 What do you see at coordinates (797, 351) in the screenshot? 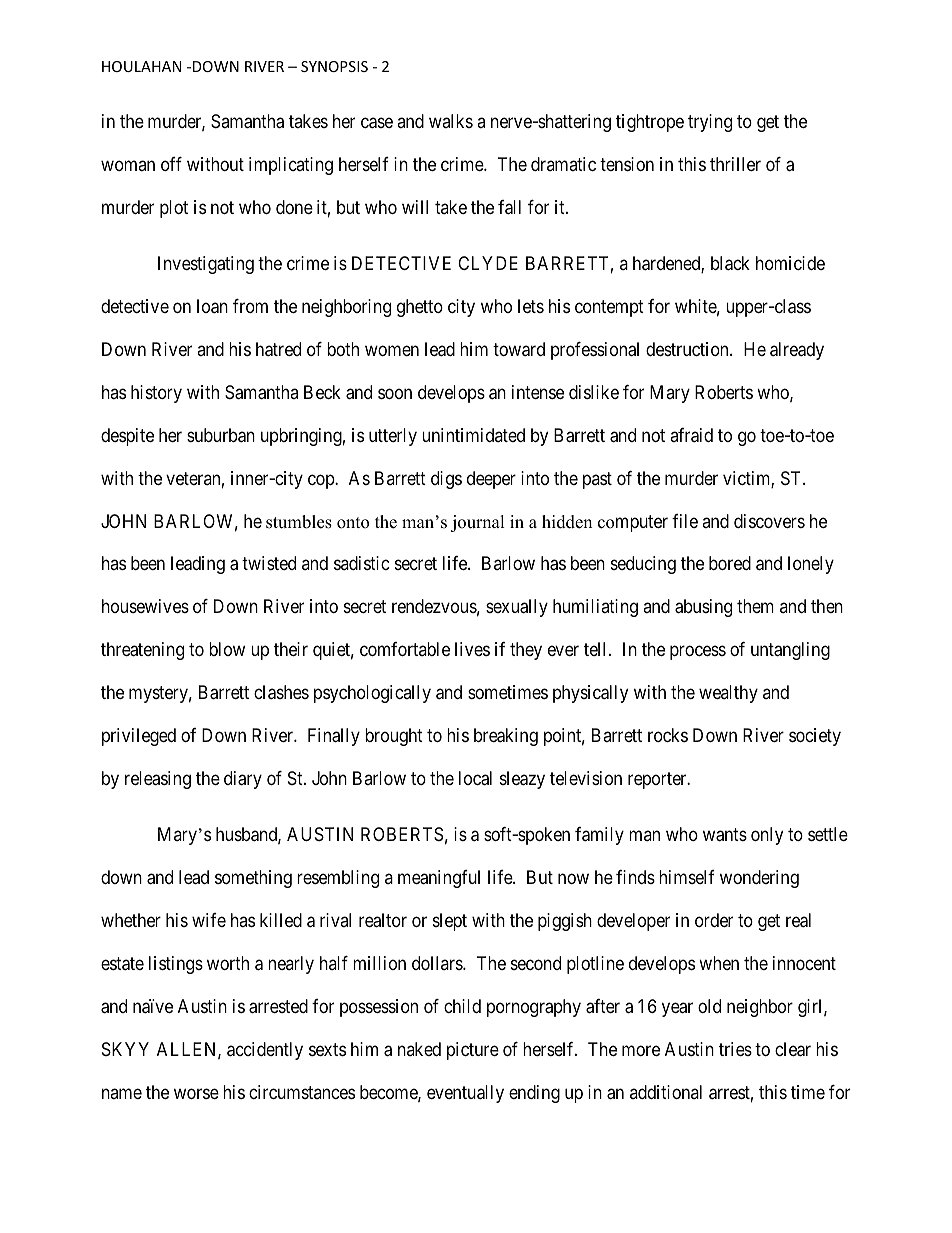
I see `already` at bounding box center [797, 351].
